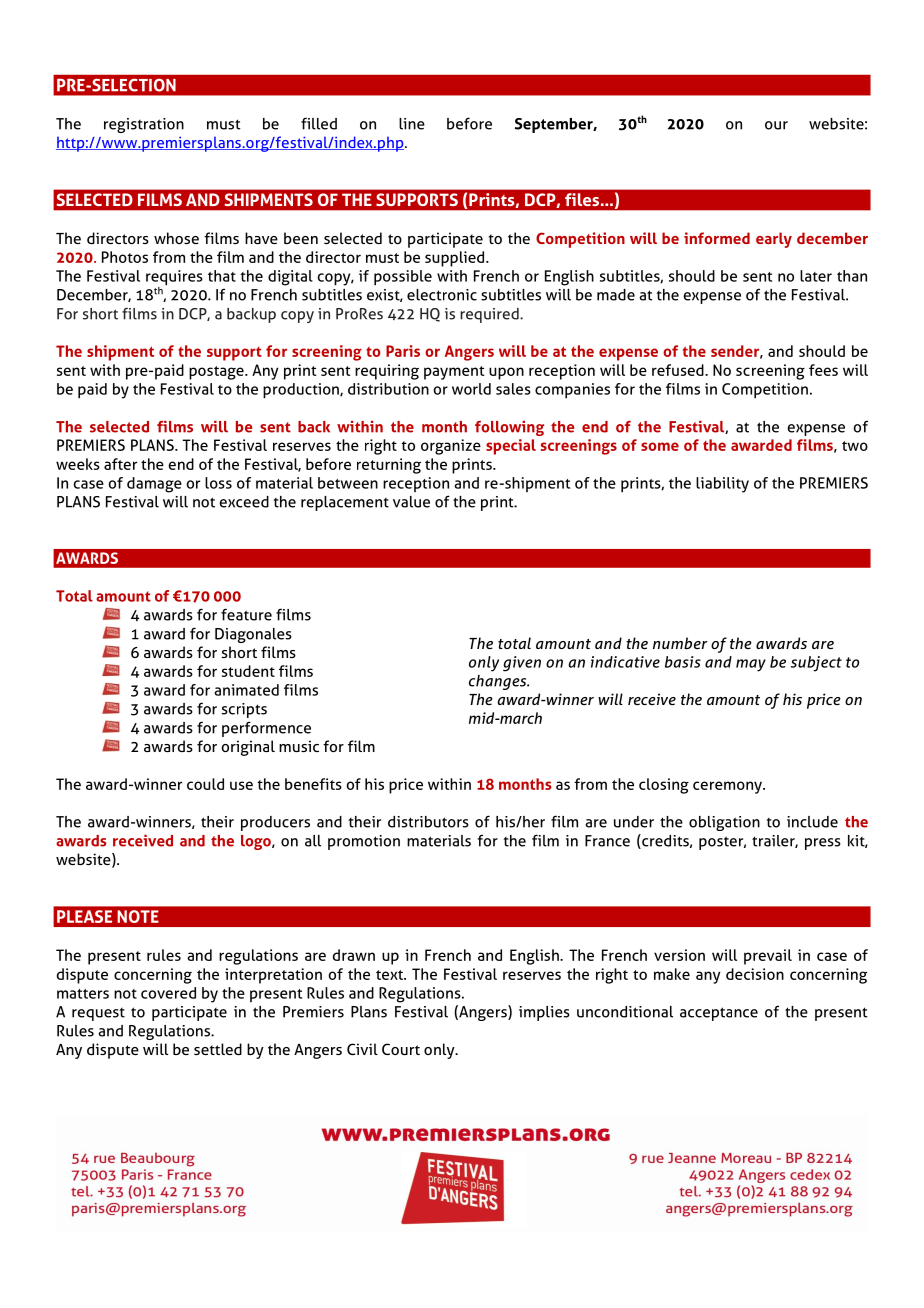 The width and height of the screenshot is (924, 1308). I want to click on organize, so click(451, 447).
